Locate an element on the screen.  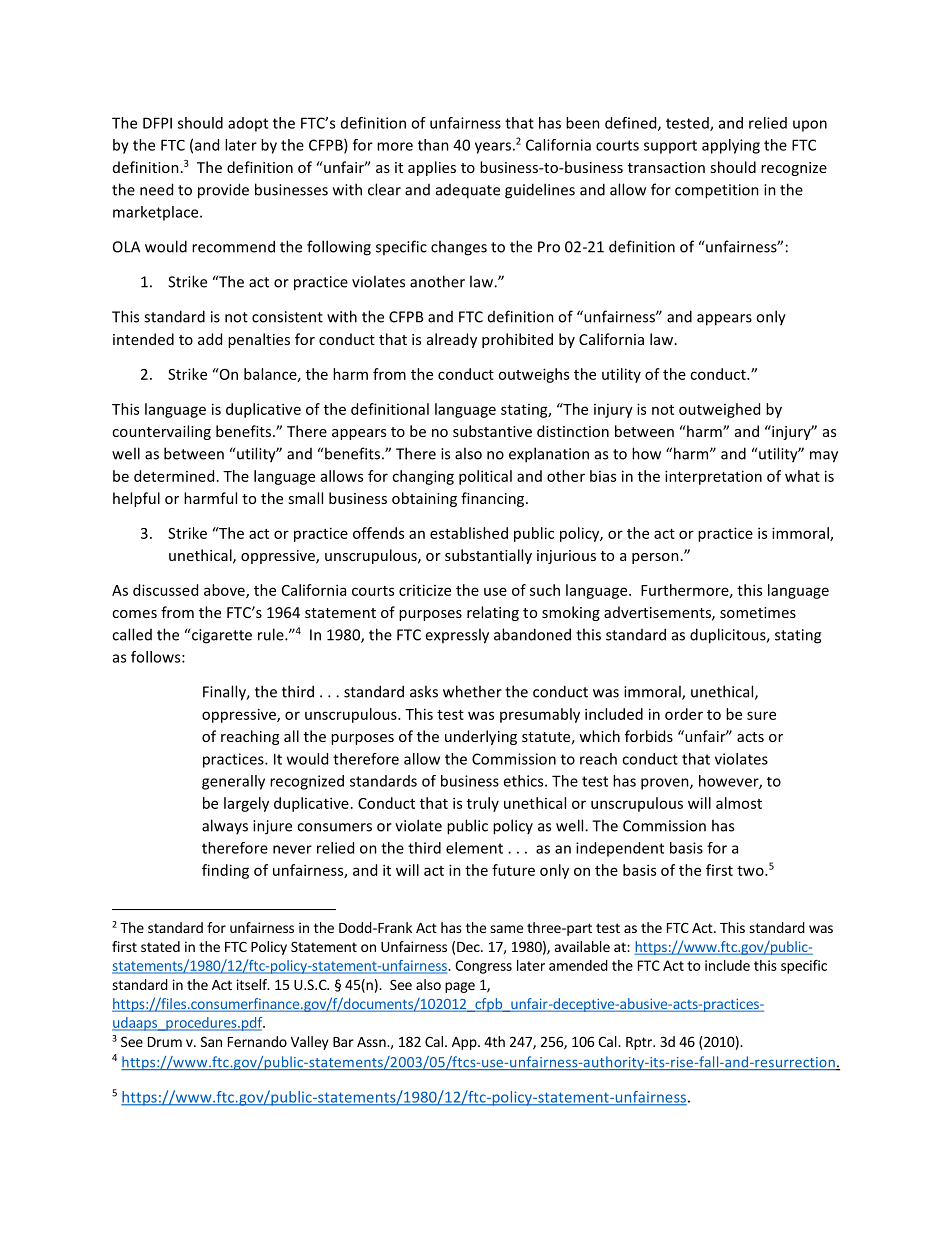
substantially is located at coordinates (488, 556).
